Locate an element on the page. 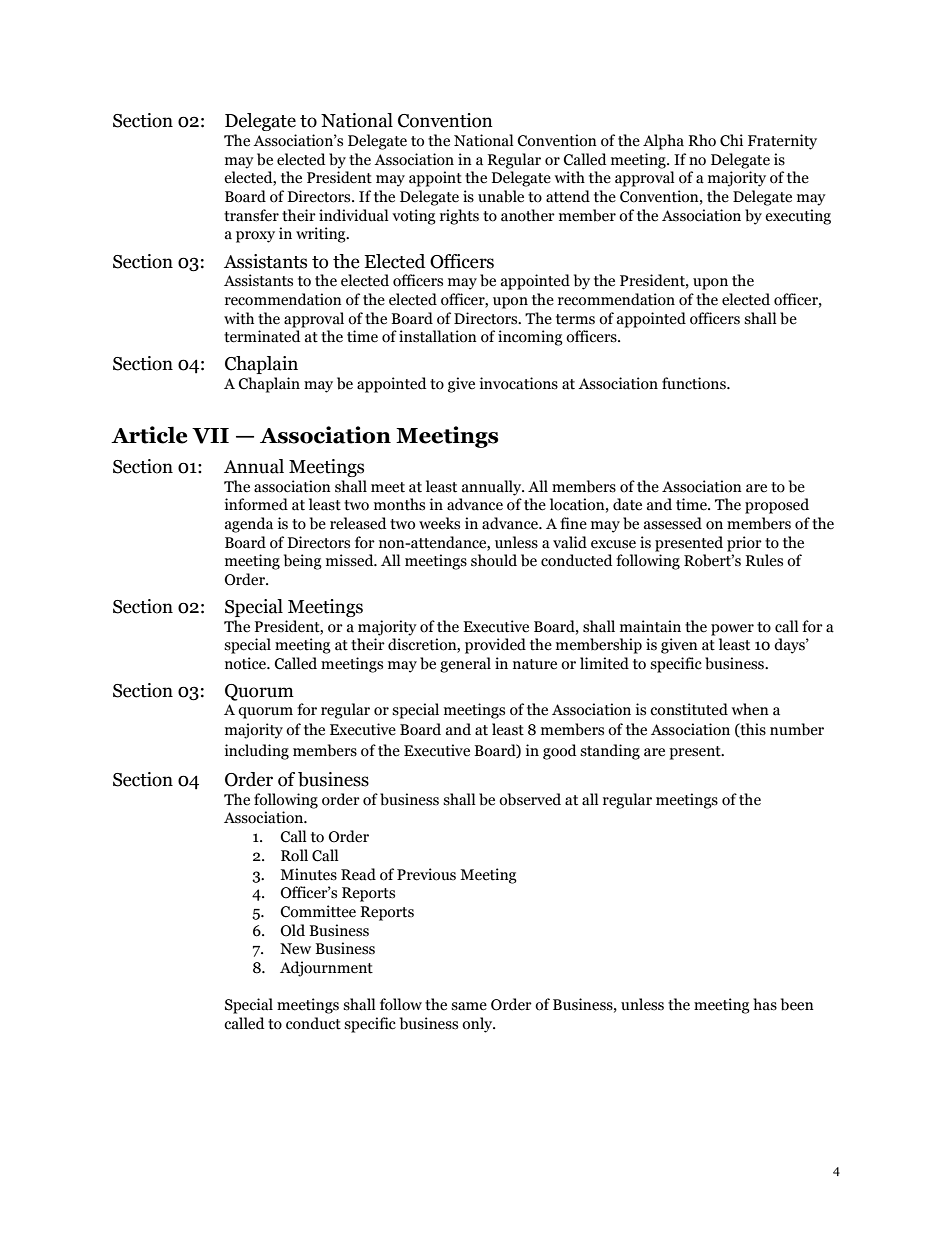 This image has height=1233, width=952. transfer is located at coordinates (251, 215).
